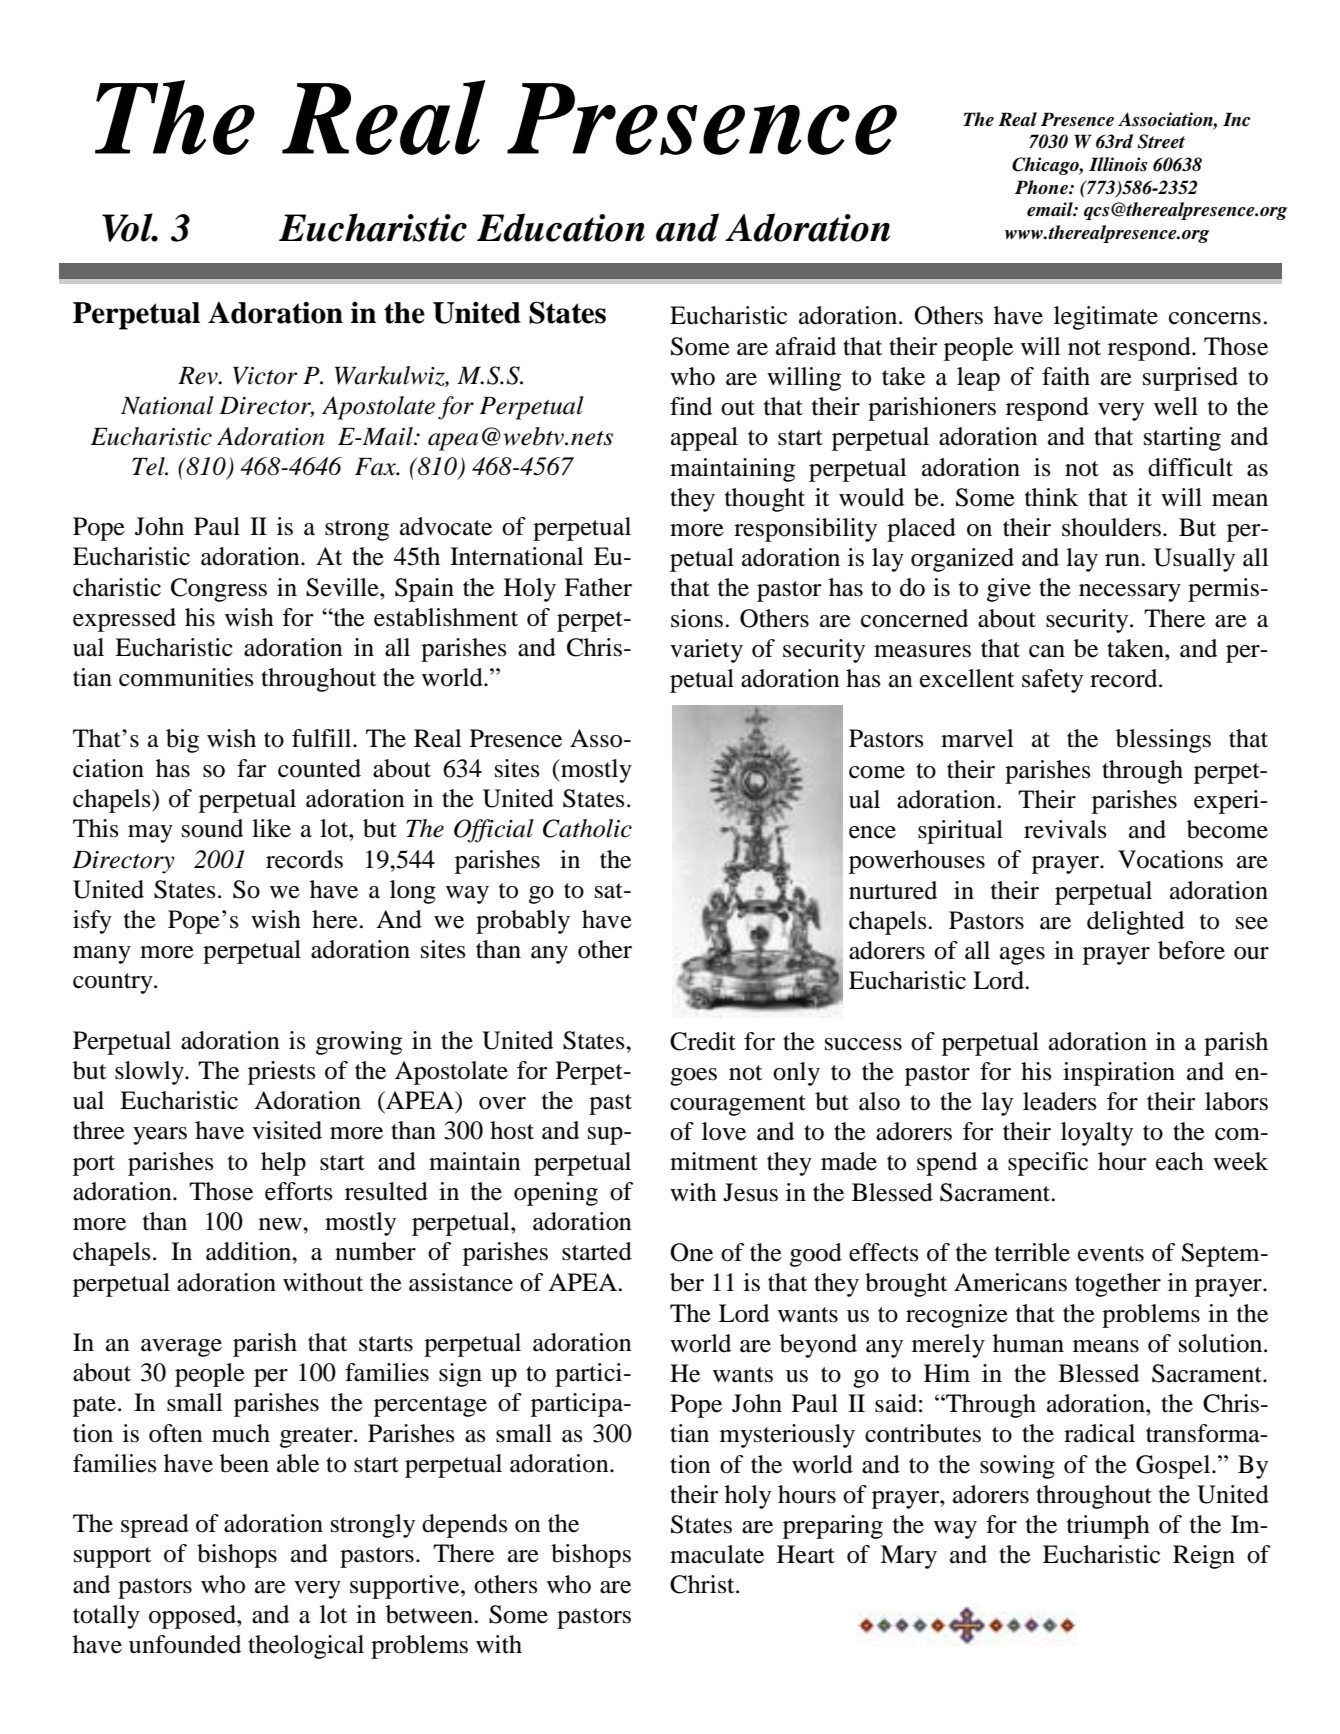 Image resolution: width=1340 pixels, height=1734 pixels. Describe the element at coordinates (193, 1617) in the page. I see `opposed` at that location.
